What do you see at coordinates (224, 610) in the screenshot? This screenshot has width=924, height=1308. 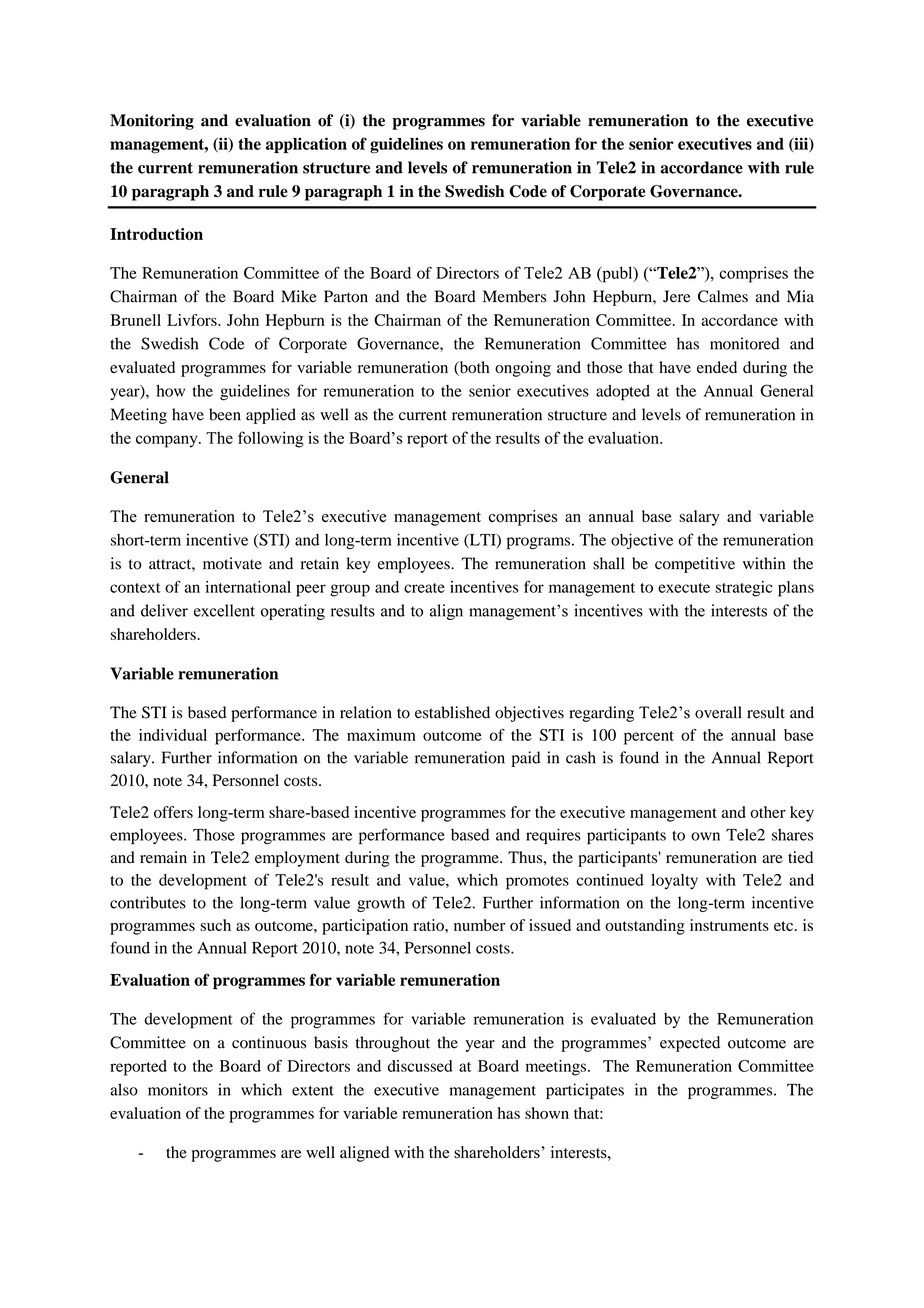 I see `excellent` at bounding box center [224, 610].
